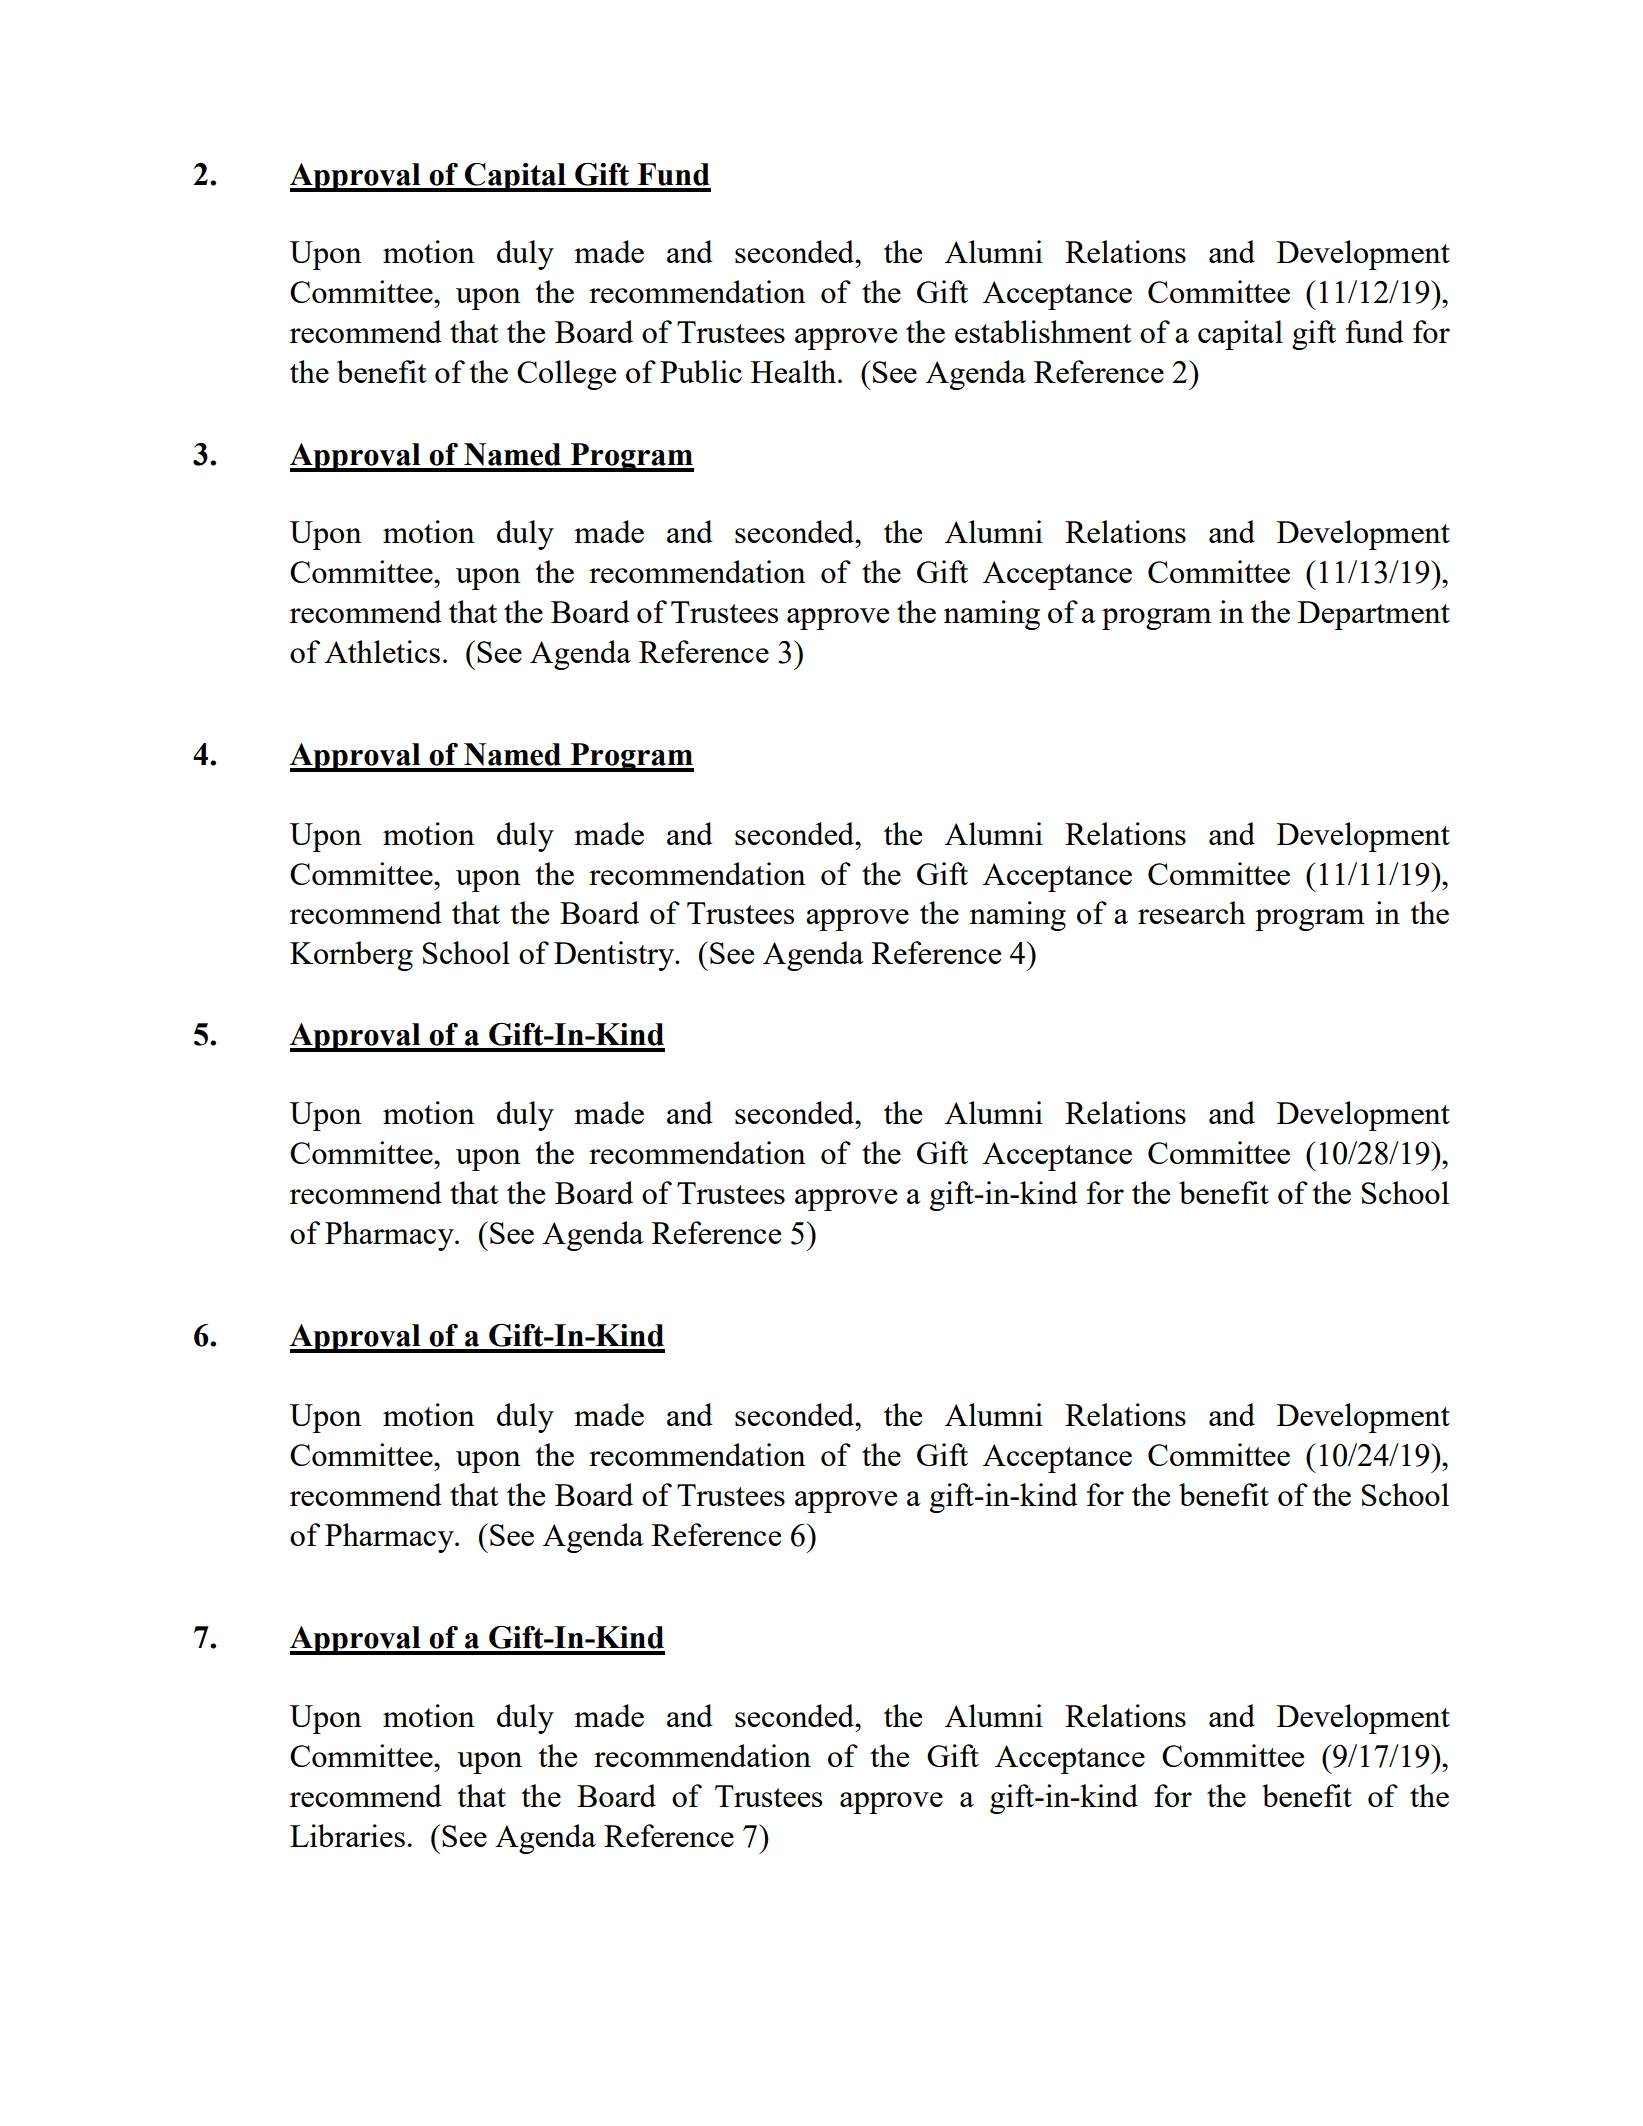 Image resolution: width=1643 pixels, height=2126 pixels. I want to click on Athletics, so click(382, 651).
